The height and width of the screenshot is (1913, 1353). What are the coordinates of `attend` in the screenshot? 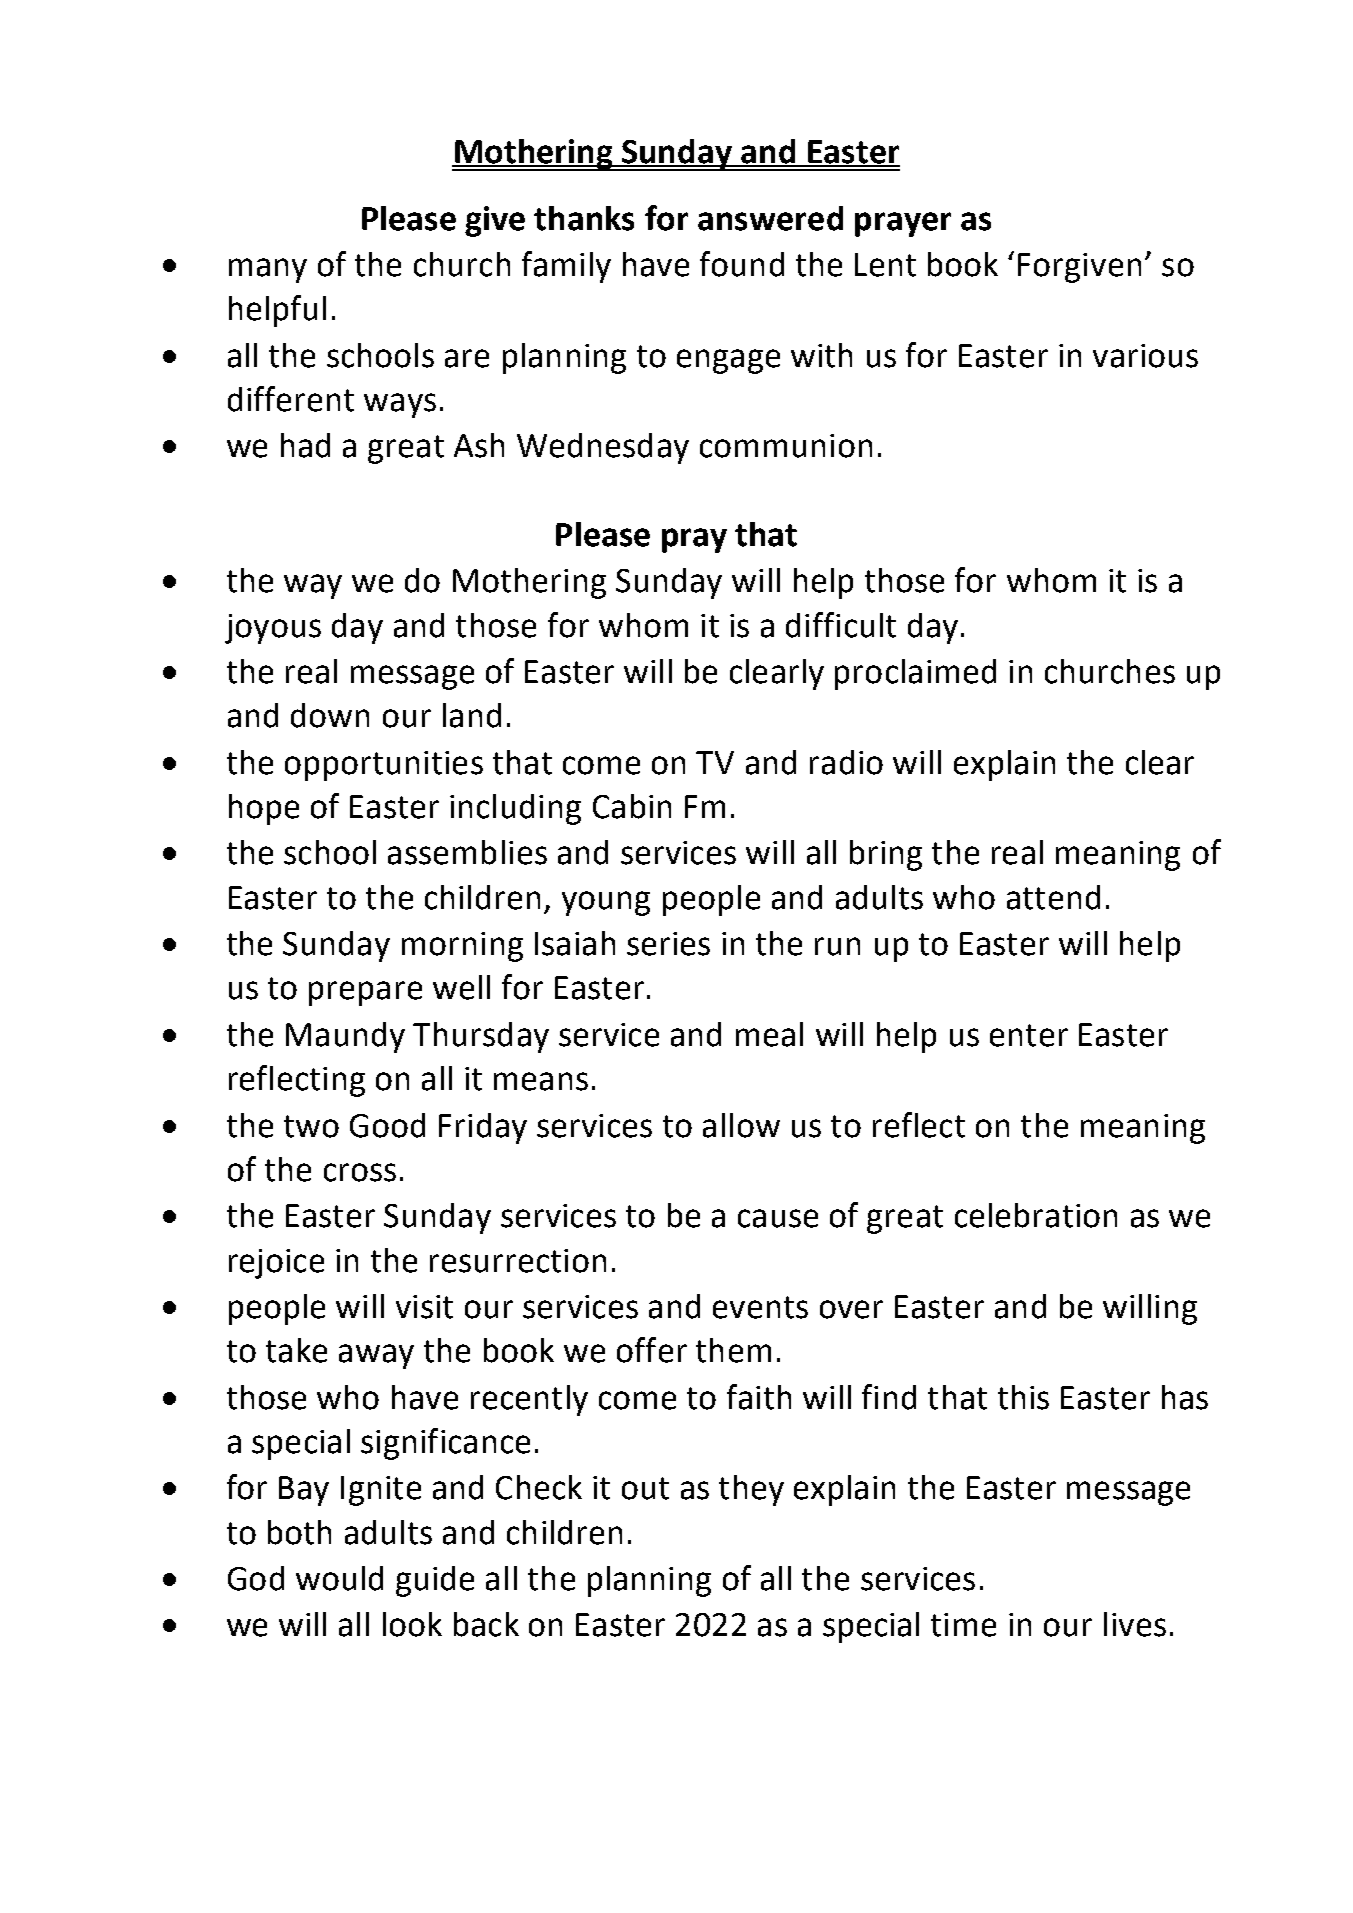 It's located at (1053, 897).
